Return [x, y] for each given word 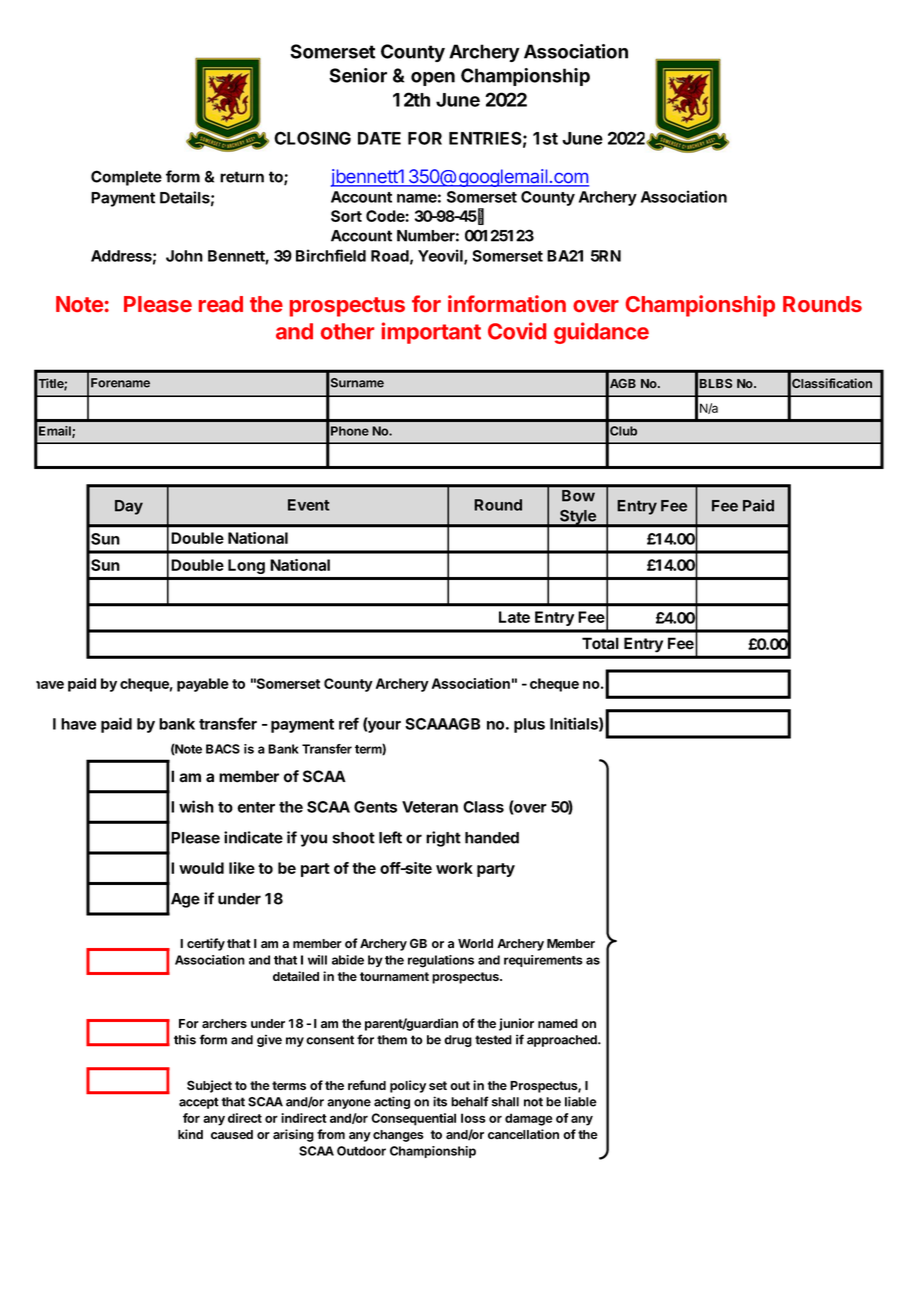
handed [492, 838]
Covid [517, 331]
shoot [353, 838]
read [221, 304]
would [201, 868]
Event [309, 505]
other [347, 331]
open [433, 79]
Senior [358, 75]
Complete [126, 178]
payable [203, 685]
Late [514, 617]
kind [190, 1134]
